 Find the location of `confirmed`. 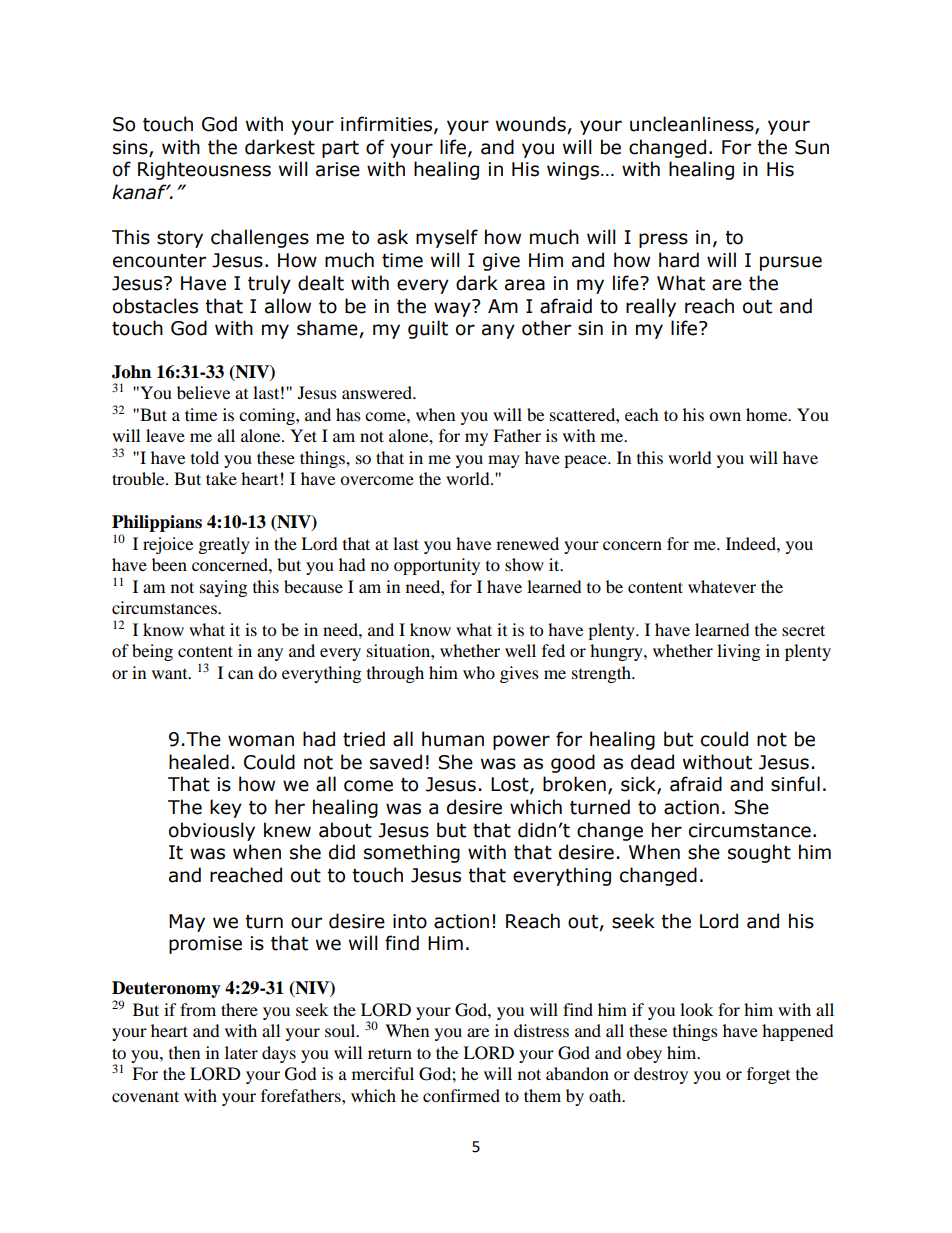

confirmed is located at coordinates (461, 1095).
